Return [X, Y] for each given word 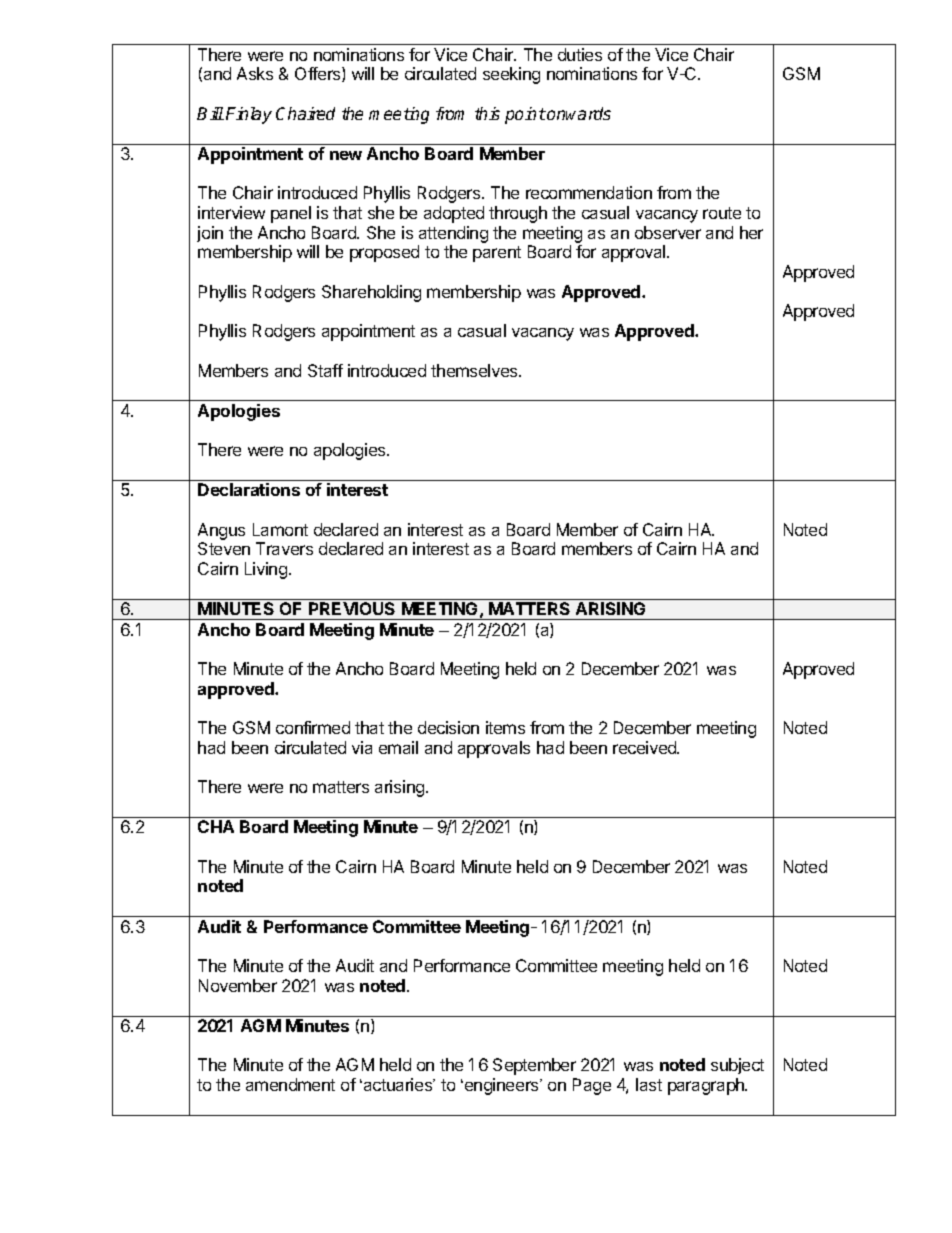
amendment [290, 1084]
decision [448, 727]
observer [668, 232]
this [487, 113]
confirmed [313, 727]
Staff [325, 370]
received [646, 747]
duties [580, 54]
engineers [501, 1086]
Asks [255, 73]
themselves [475, 370]
